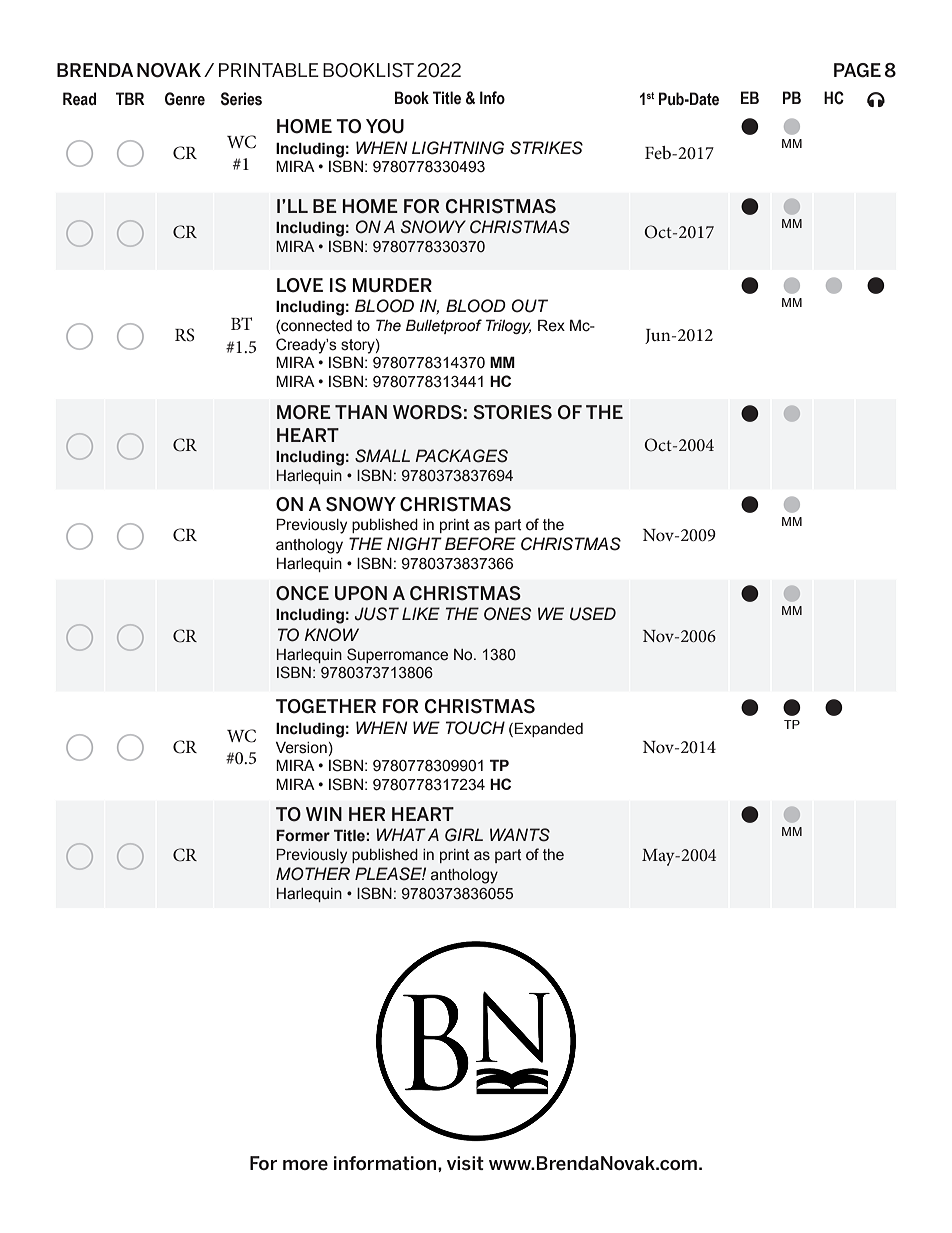  I want to click on Expanded, so click(548, 729).
